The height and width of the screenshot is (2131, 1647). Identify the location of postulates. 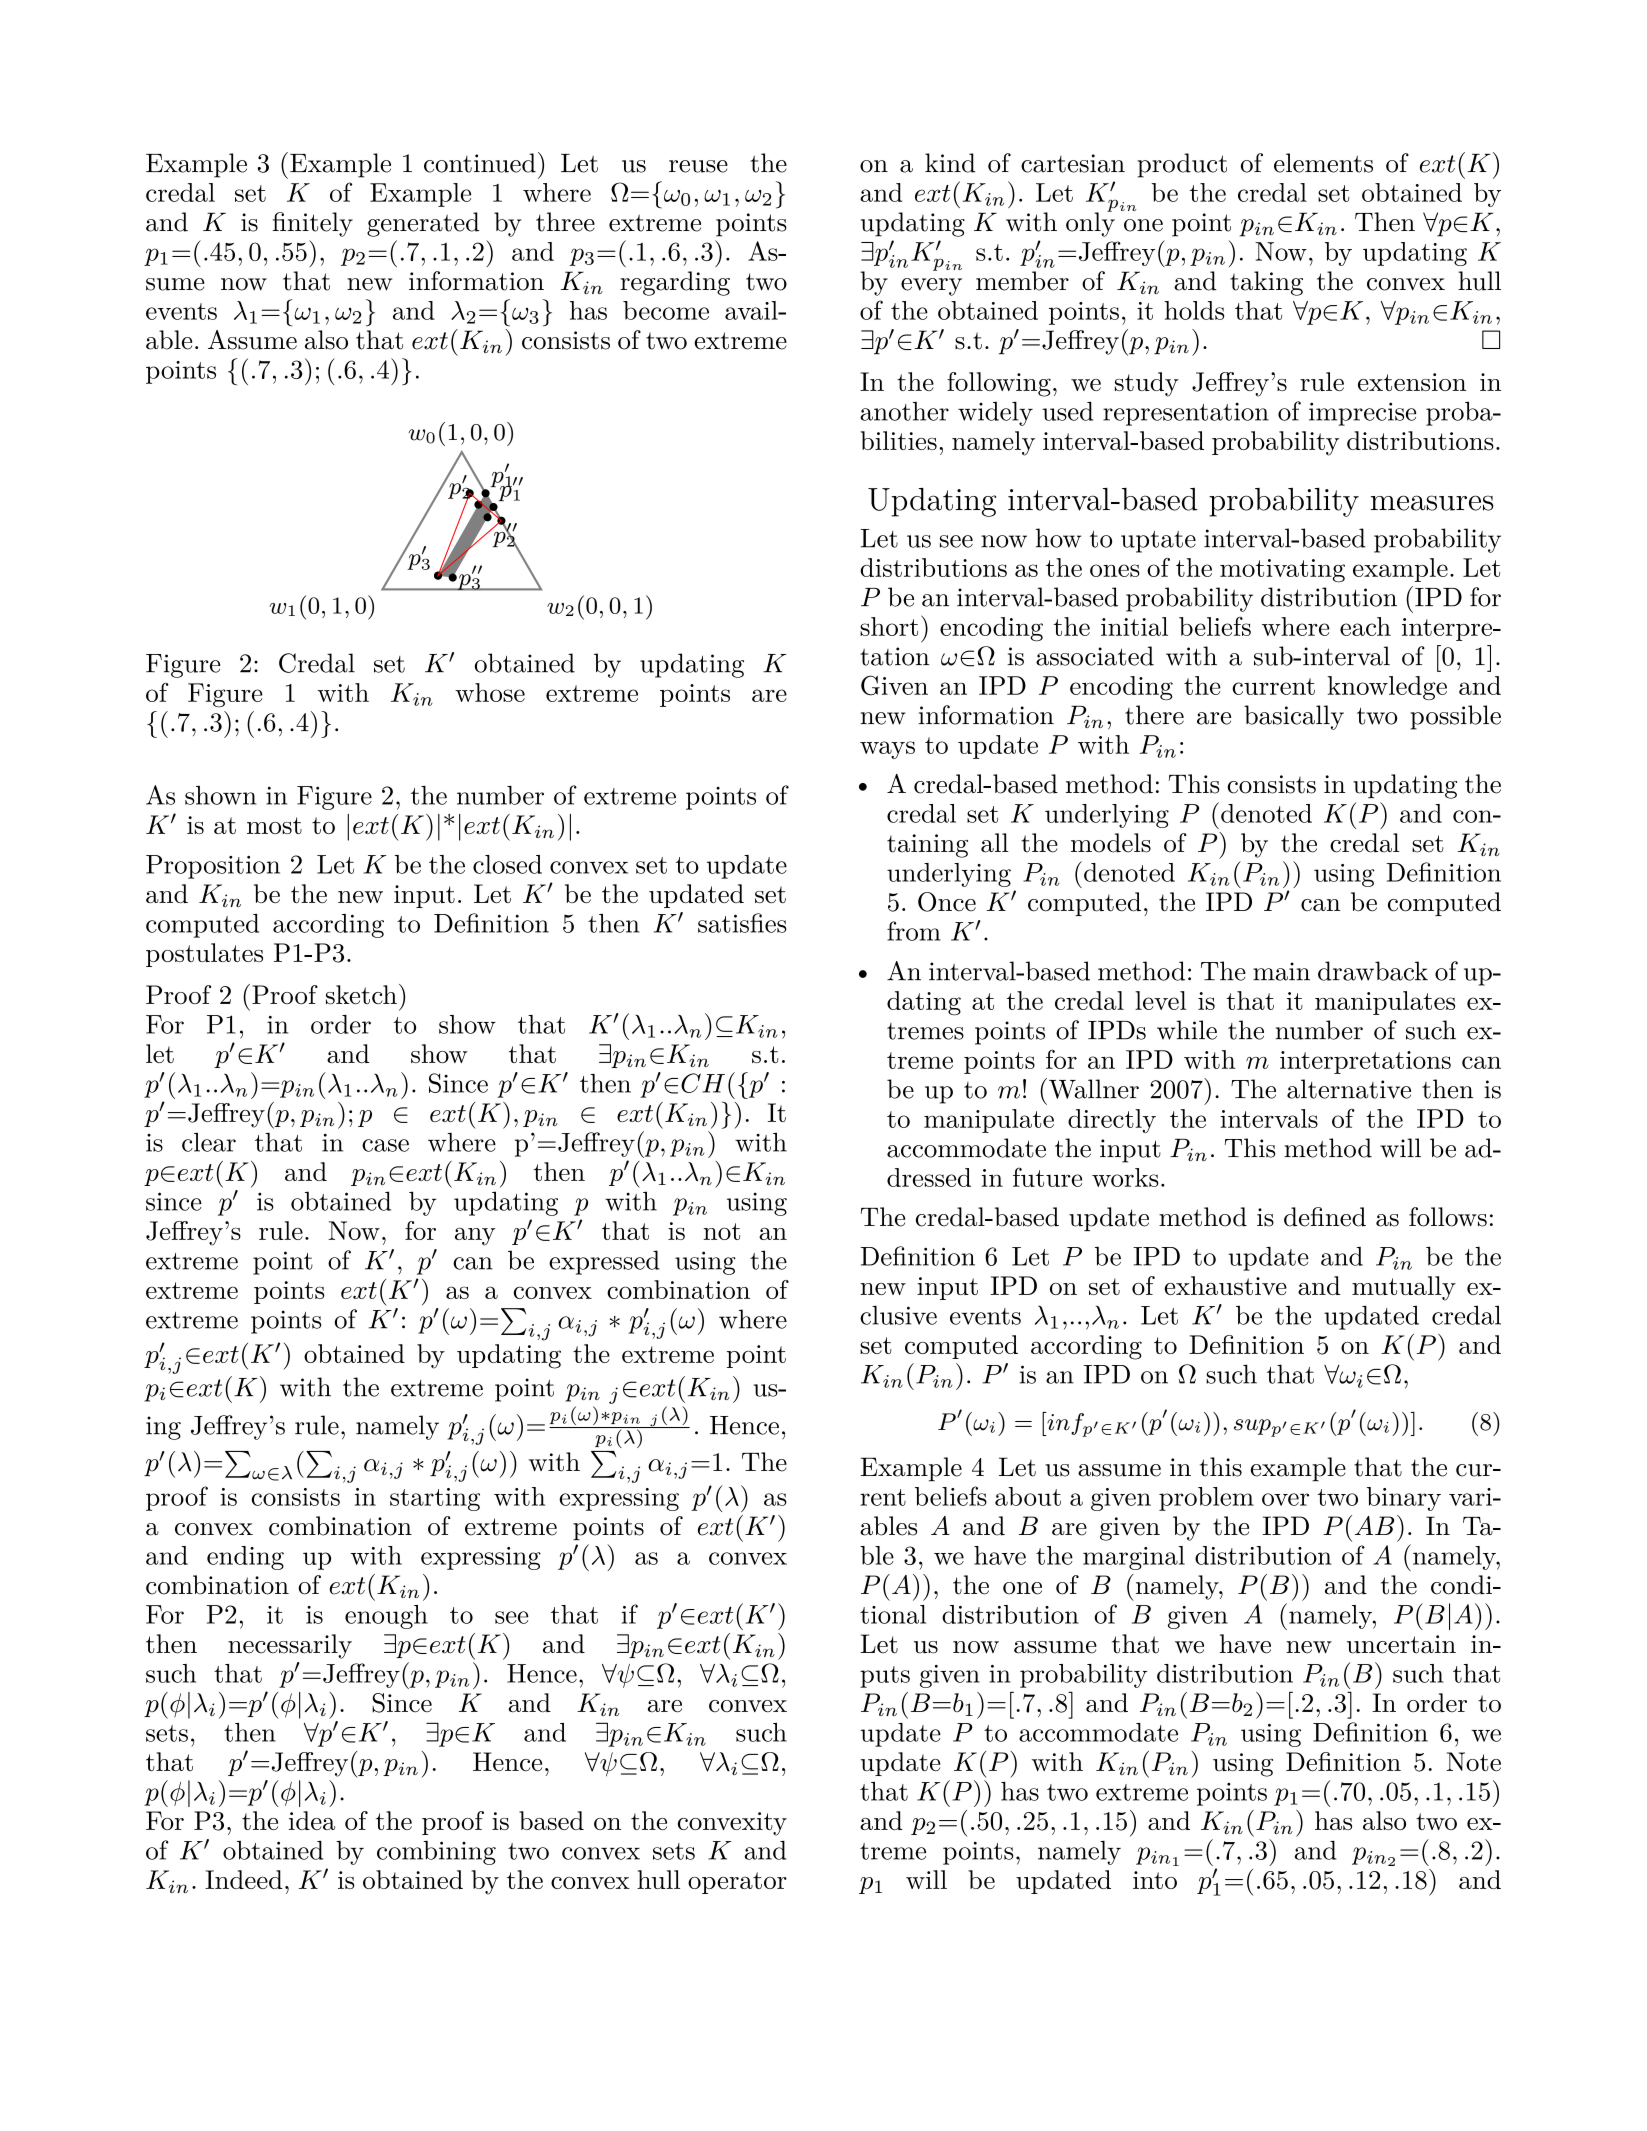
(204, 955).
